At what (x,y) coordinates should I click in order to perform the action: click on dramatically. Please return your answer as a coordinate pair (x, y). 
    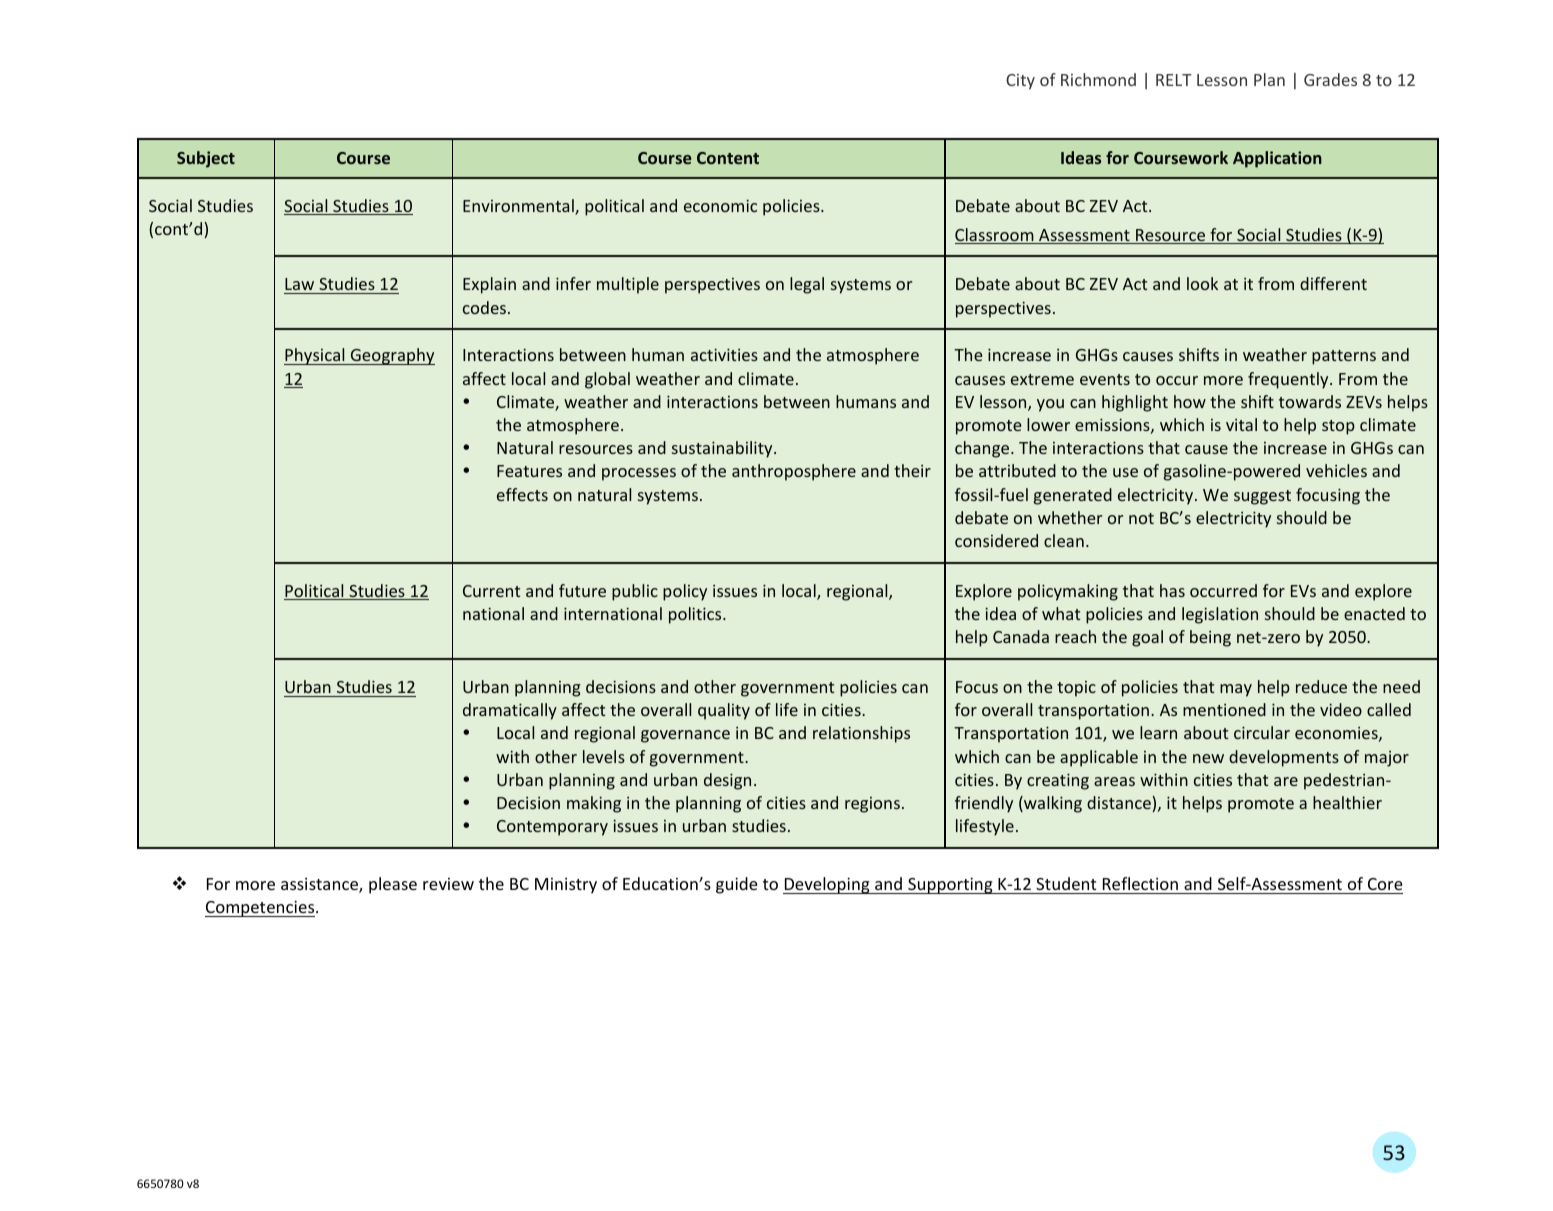
    Looking at the image, I should click on (510, 711).
